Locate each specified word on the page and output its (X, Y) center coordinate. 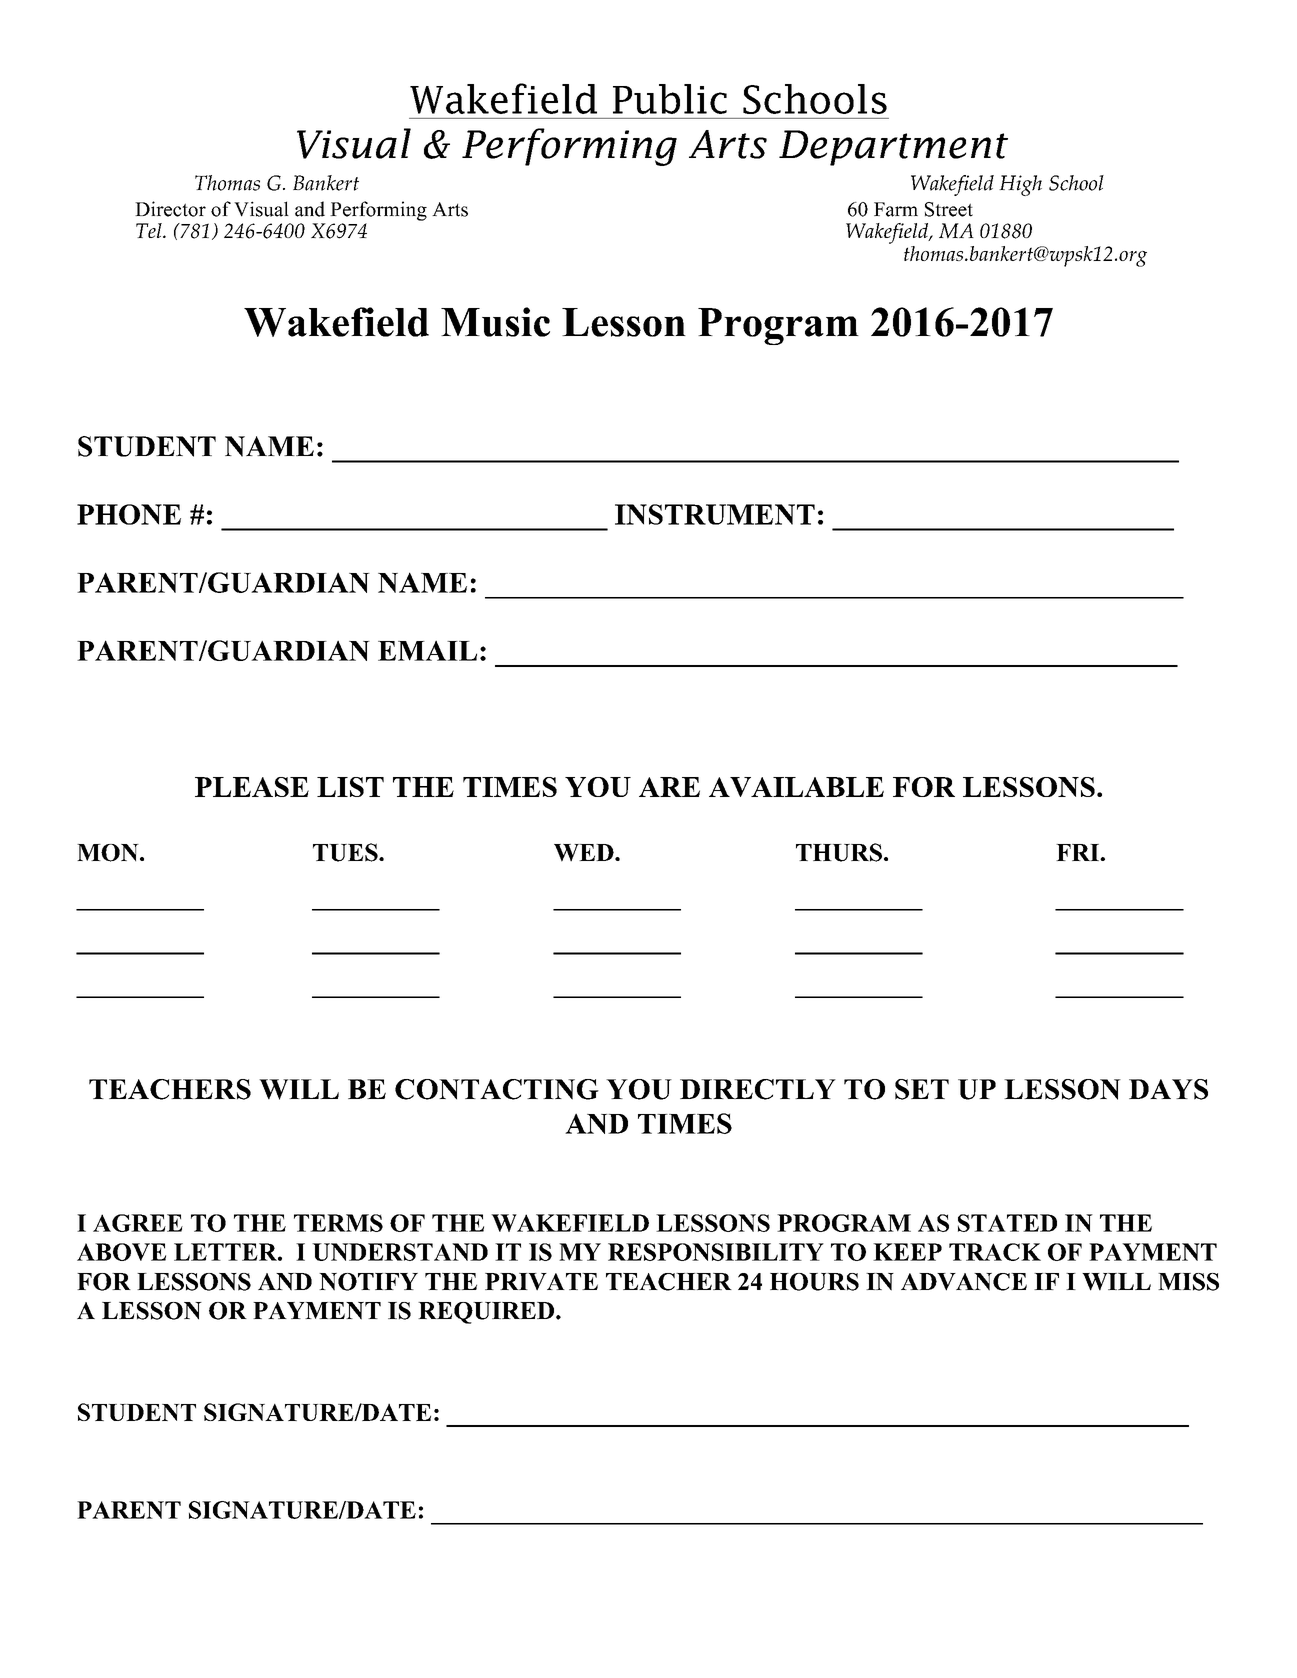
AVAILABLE (796, 787)
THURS (839, 852)
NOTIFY (368, 1282)
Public (670, 99)
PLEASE (252, 787)
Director (170, 209)
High (1020, 185)
